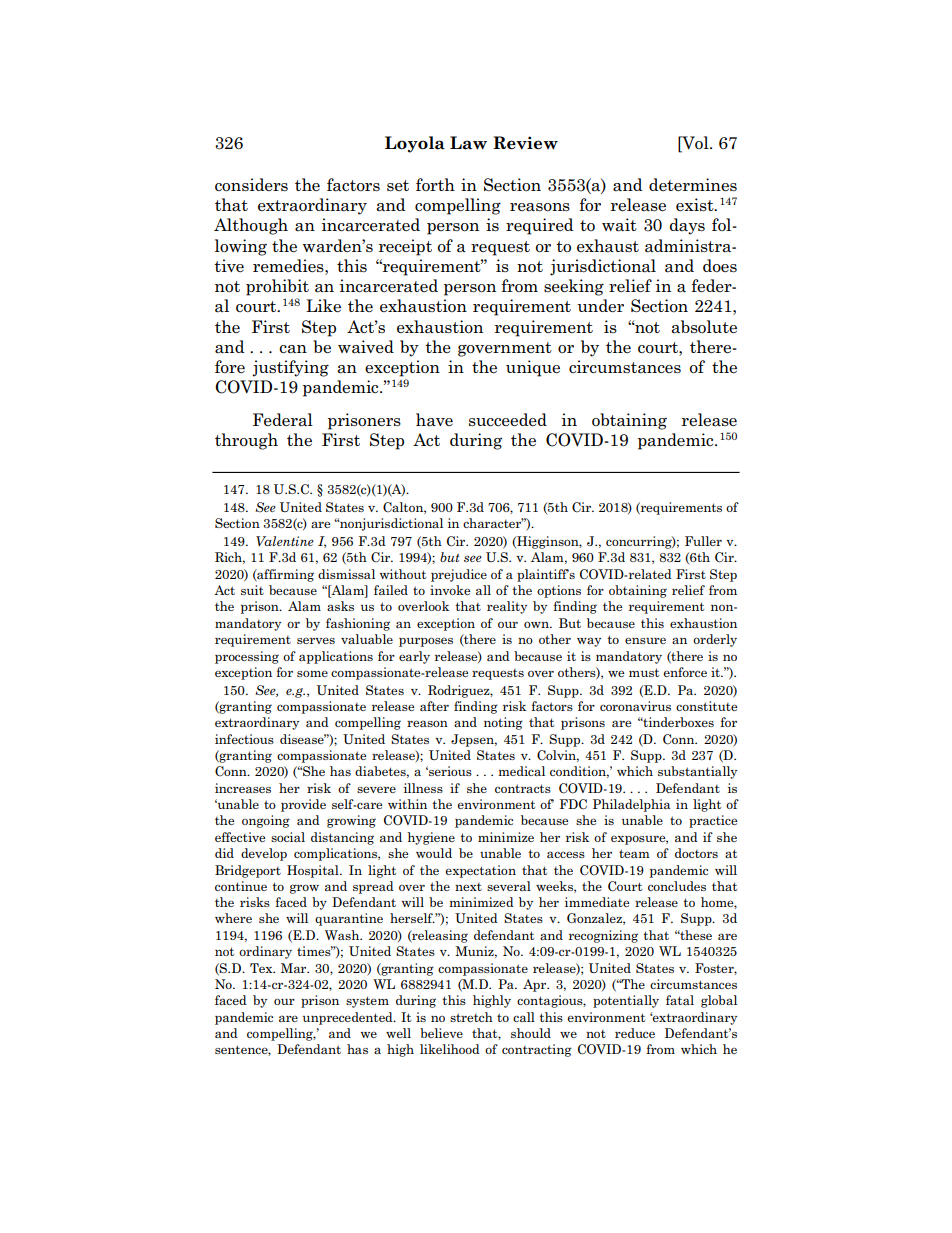 The width and height of the page is (952, 1233). I want to click on considers, so click(251, 185).
